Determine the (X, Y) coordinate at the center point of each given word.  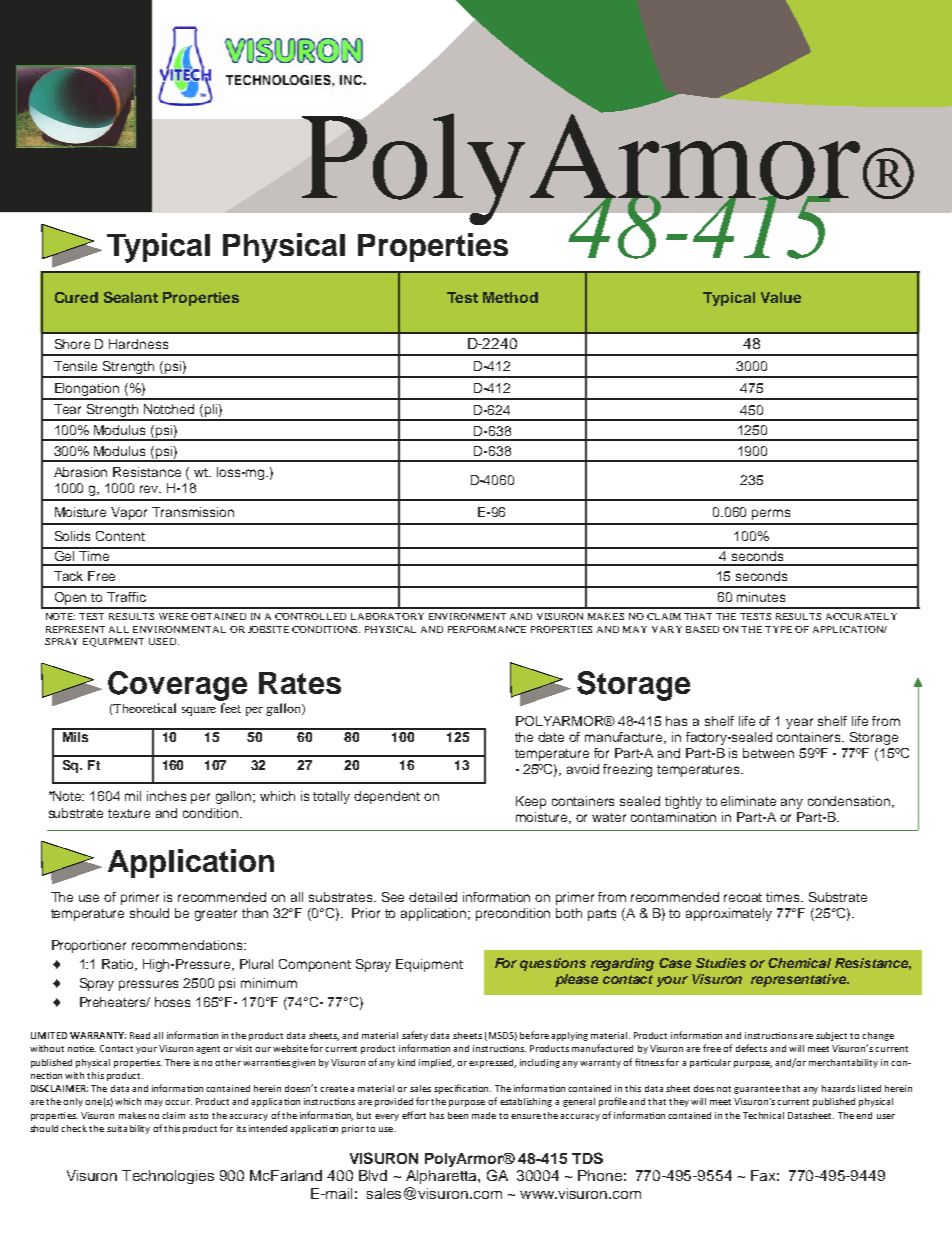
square (199, 711)
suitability (128, 1129)
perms (771, 514)
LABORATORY (387, 616)
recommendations (188, 945)
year (799, 723)
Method (510, 297)
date (551, 737)
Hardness (138, 344)
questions (553, 964)
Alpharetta (442, 1177)
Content (120, 536)
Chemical (799, 963)
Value (781, 297)
